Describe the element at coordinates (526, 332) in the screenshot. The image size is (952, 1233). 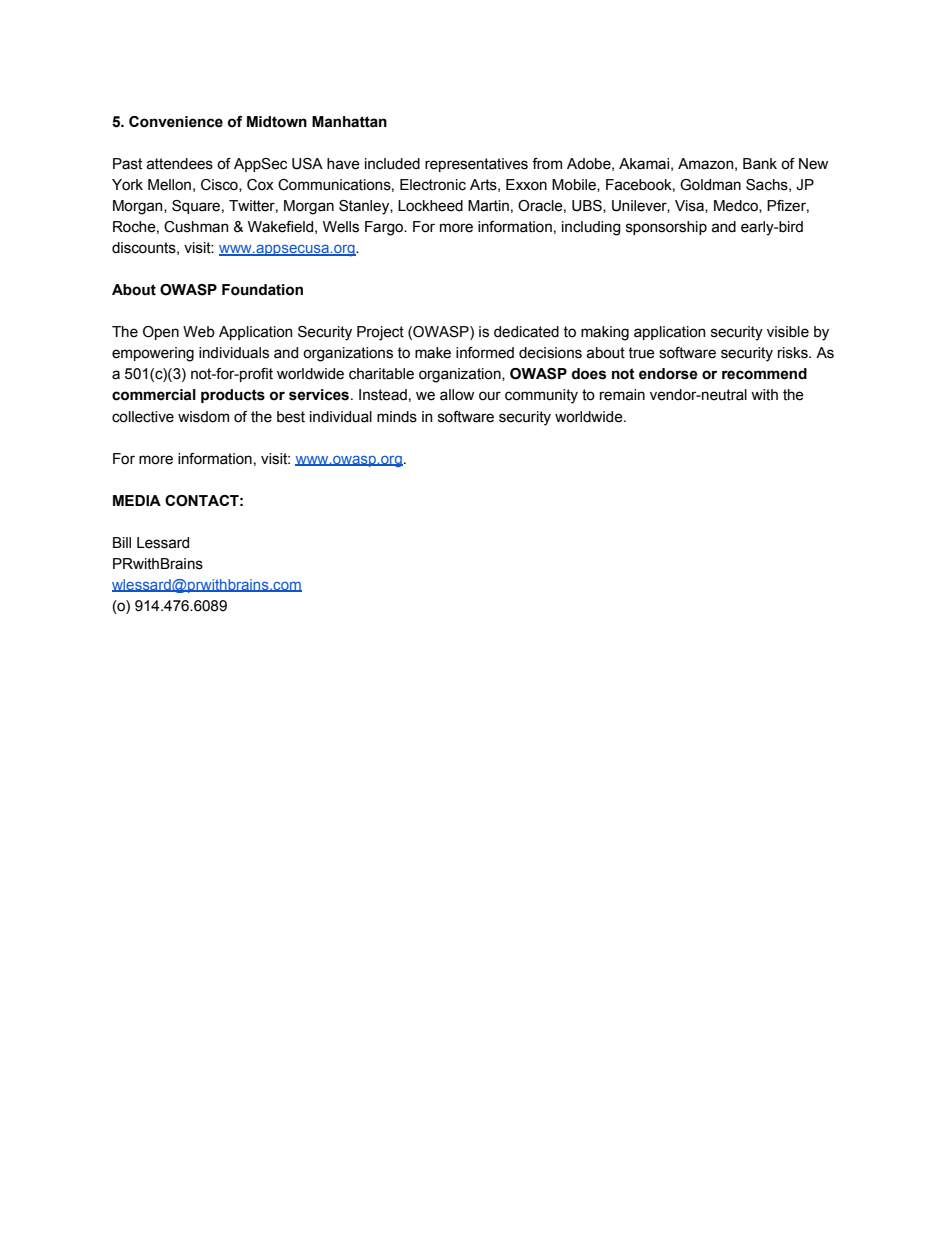
I see `dedicated` at that location.
